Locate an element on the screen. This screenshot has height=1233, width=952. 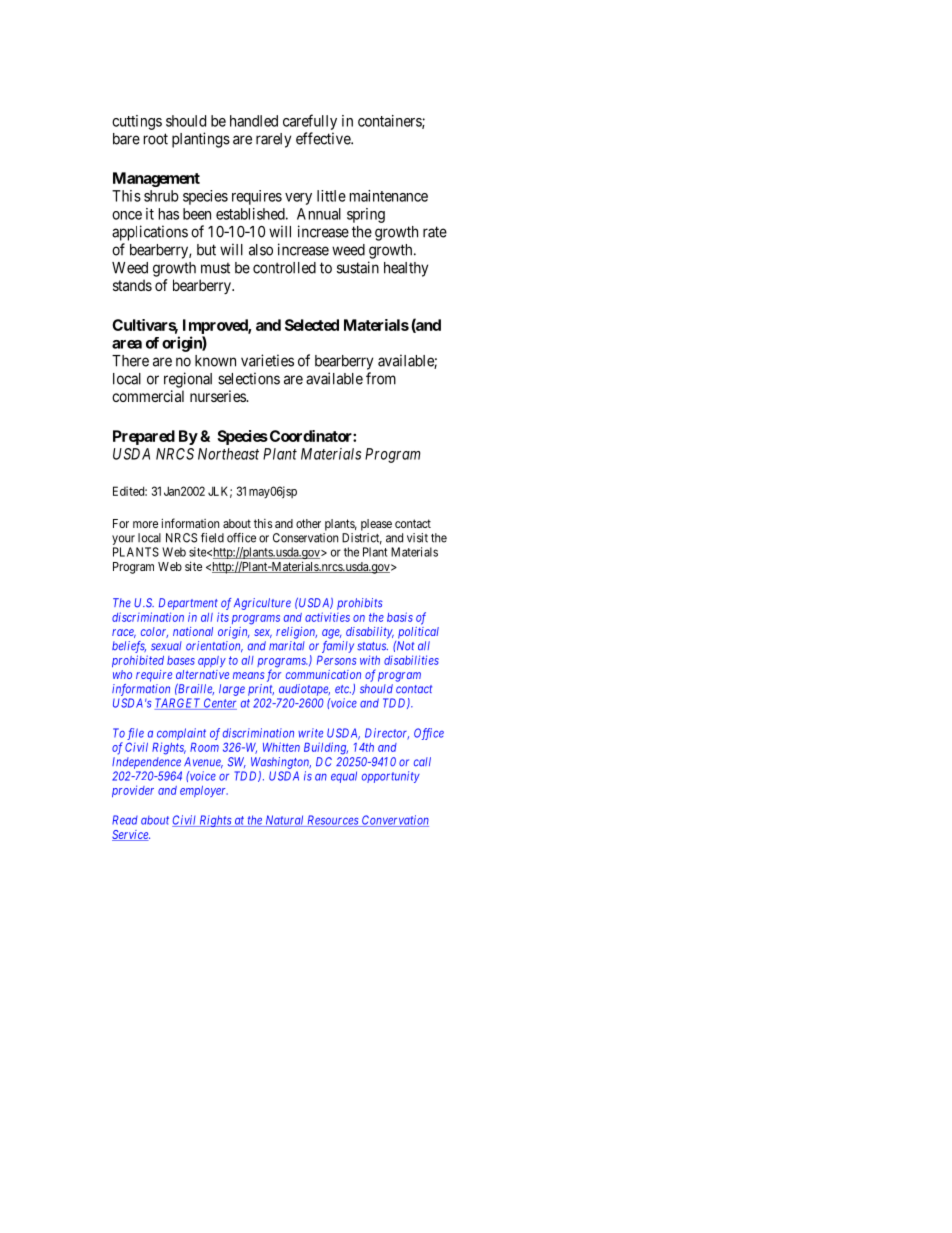
maintenance is located at coordinates (389, 196).
